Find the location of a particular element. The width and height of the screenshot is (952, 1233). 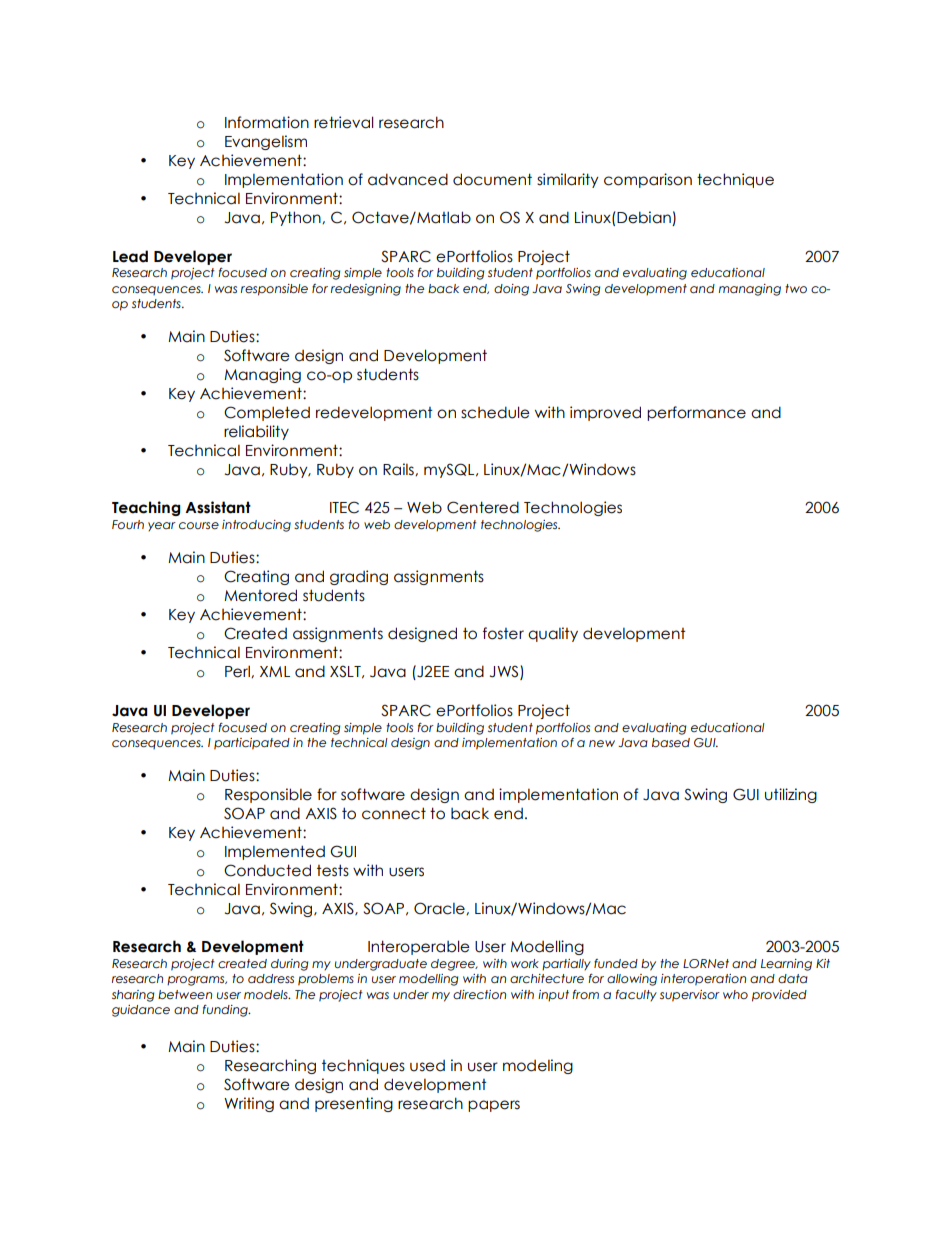

papers is located at coordinates (494, 1106).
